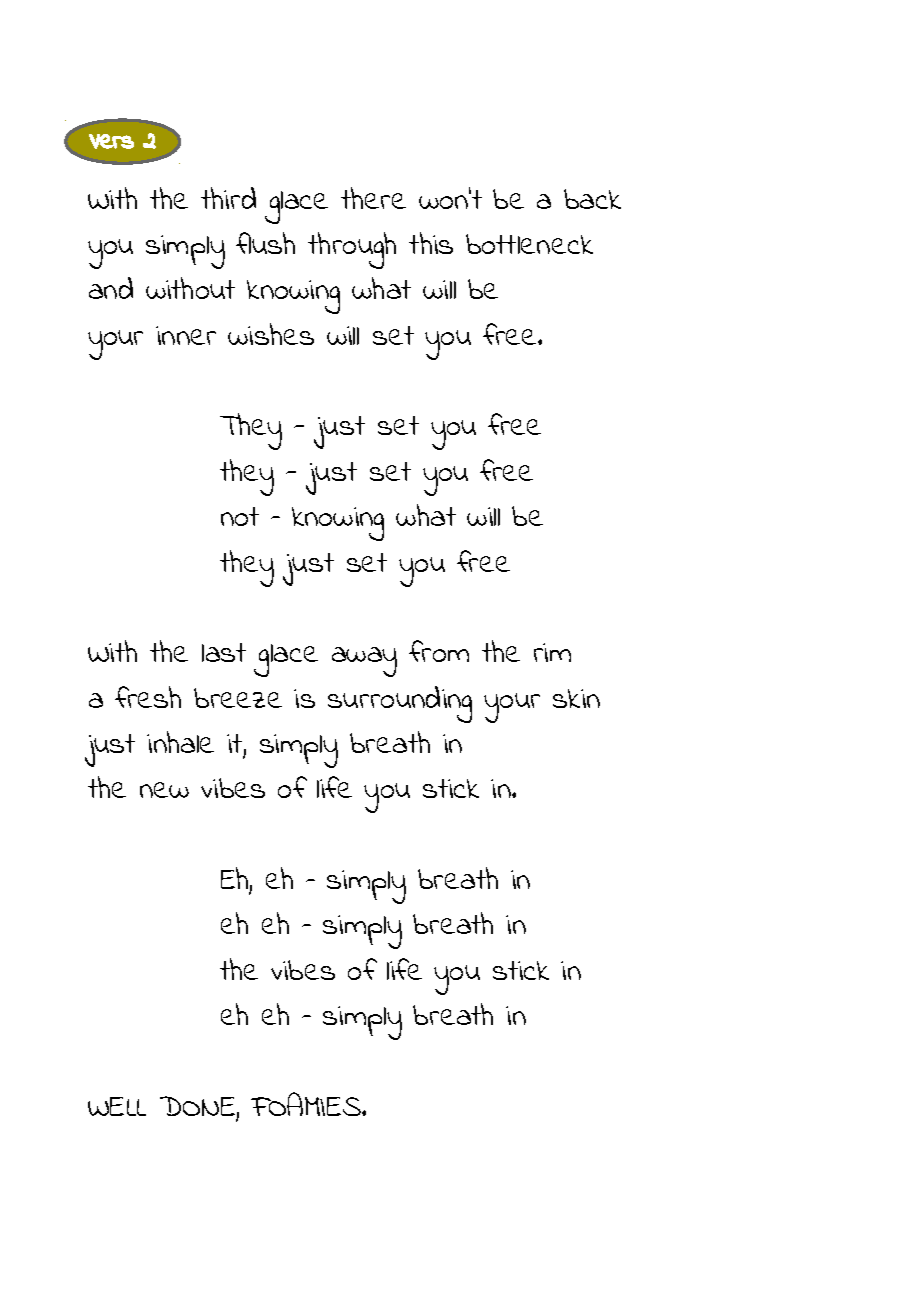 Image resolution: width=924 pixels, height=1308 pixels. Describe the element at coordinates (529, 244) in the document. I see `bottleneck` at that location.
